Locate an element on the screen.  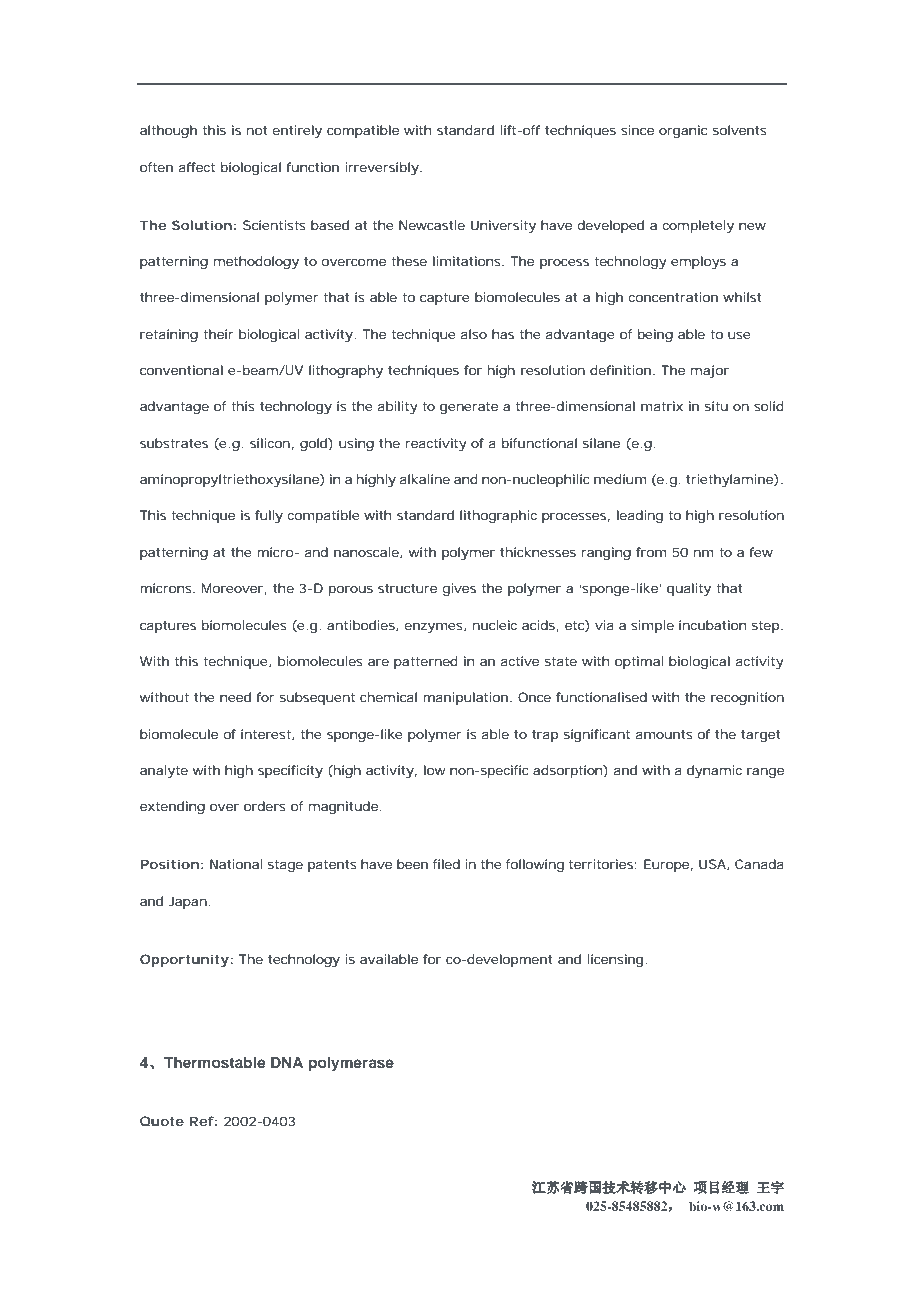
affect is located at coordinates (197, 167).
